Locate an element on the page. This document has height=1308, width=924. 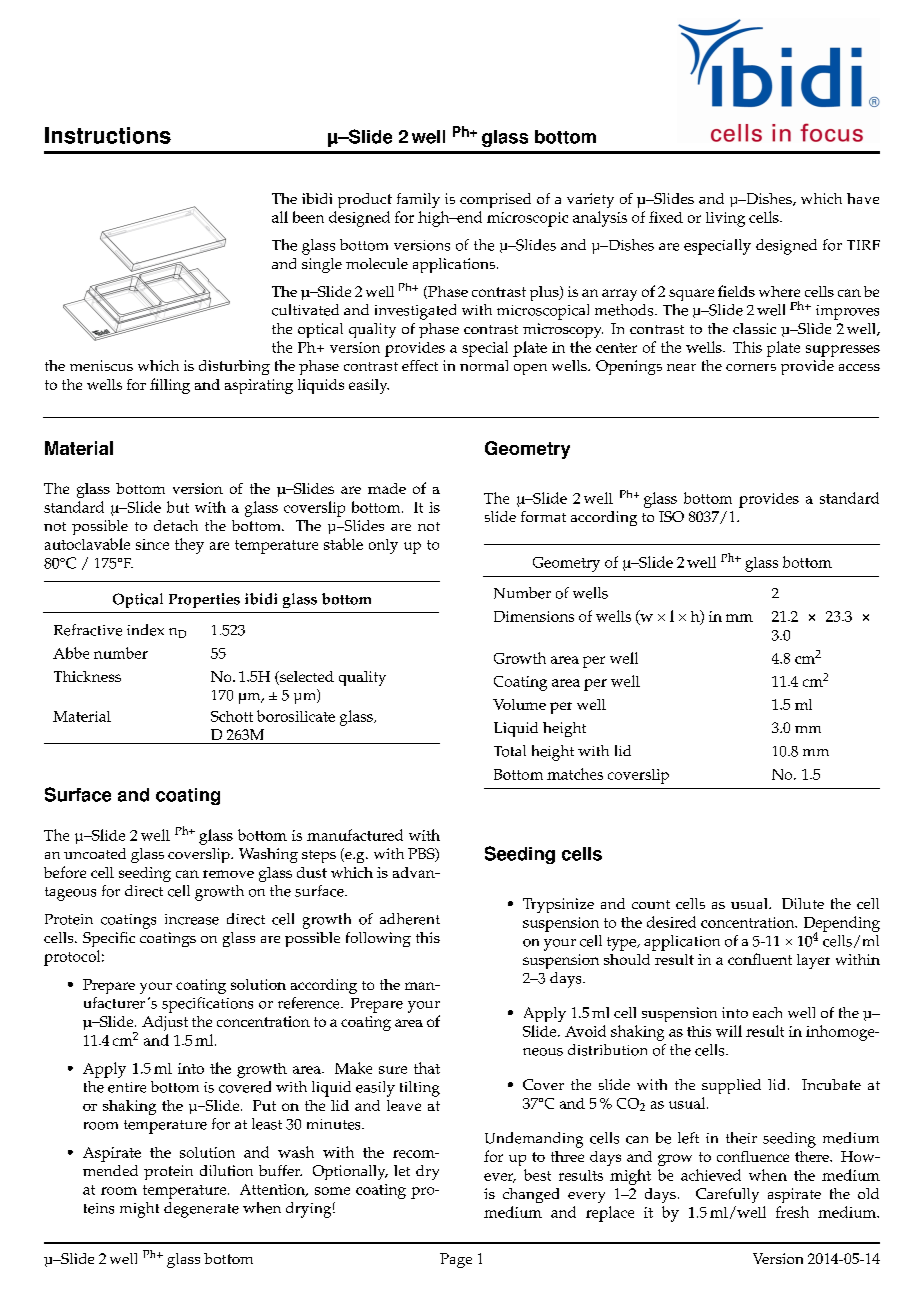
Page is located at coordinates (456, 1260).
